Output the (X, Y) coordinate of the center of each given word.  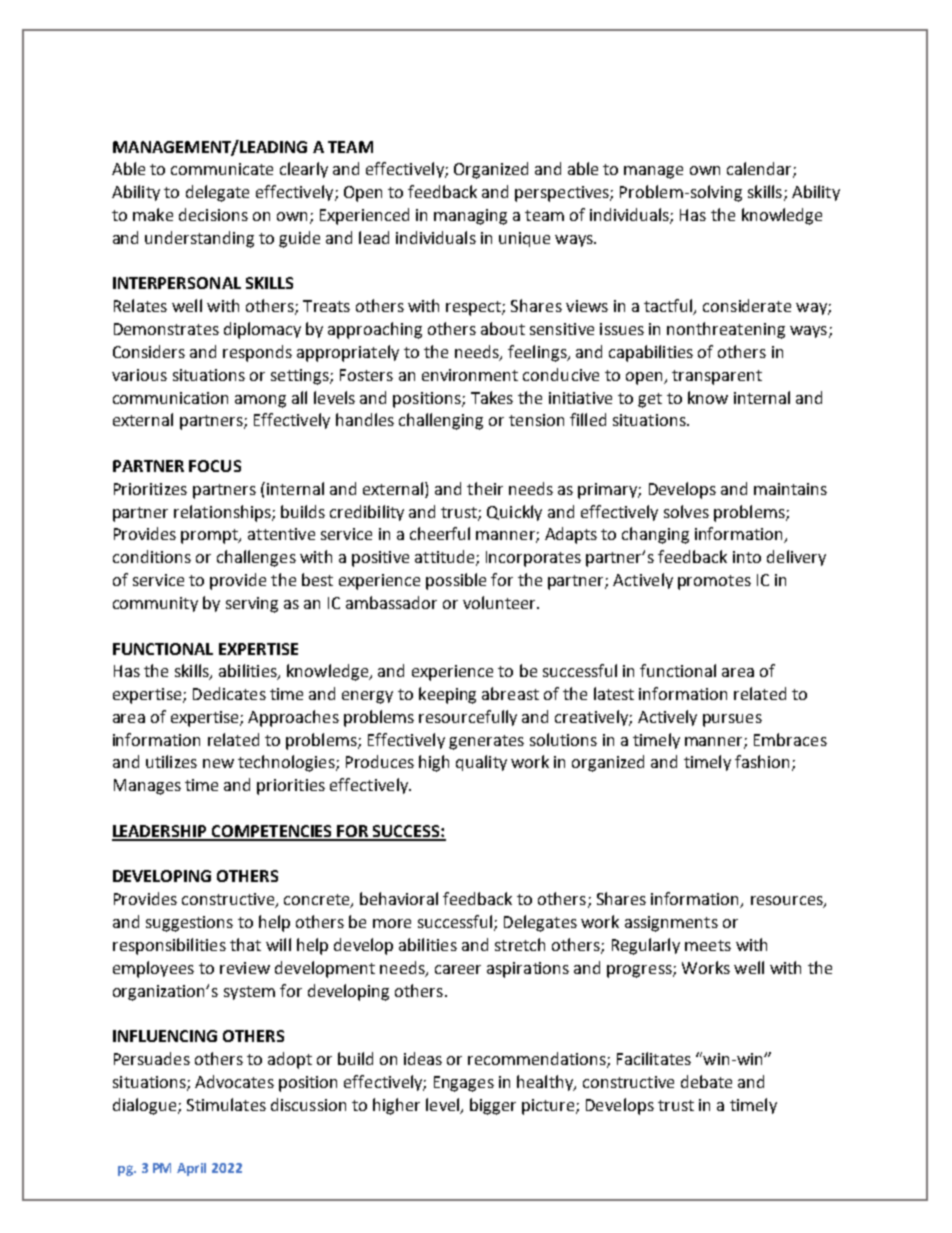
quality (481, 763)
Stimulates (226, 1104)
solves (686, 511)
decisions (213, 214)
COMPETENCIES (272, 832)
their (485, 488)
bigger (493, 1106)
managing (470, 217)
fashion (762, 761)
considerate (747, 305)
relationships (223, 513)
